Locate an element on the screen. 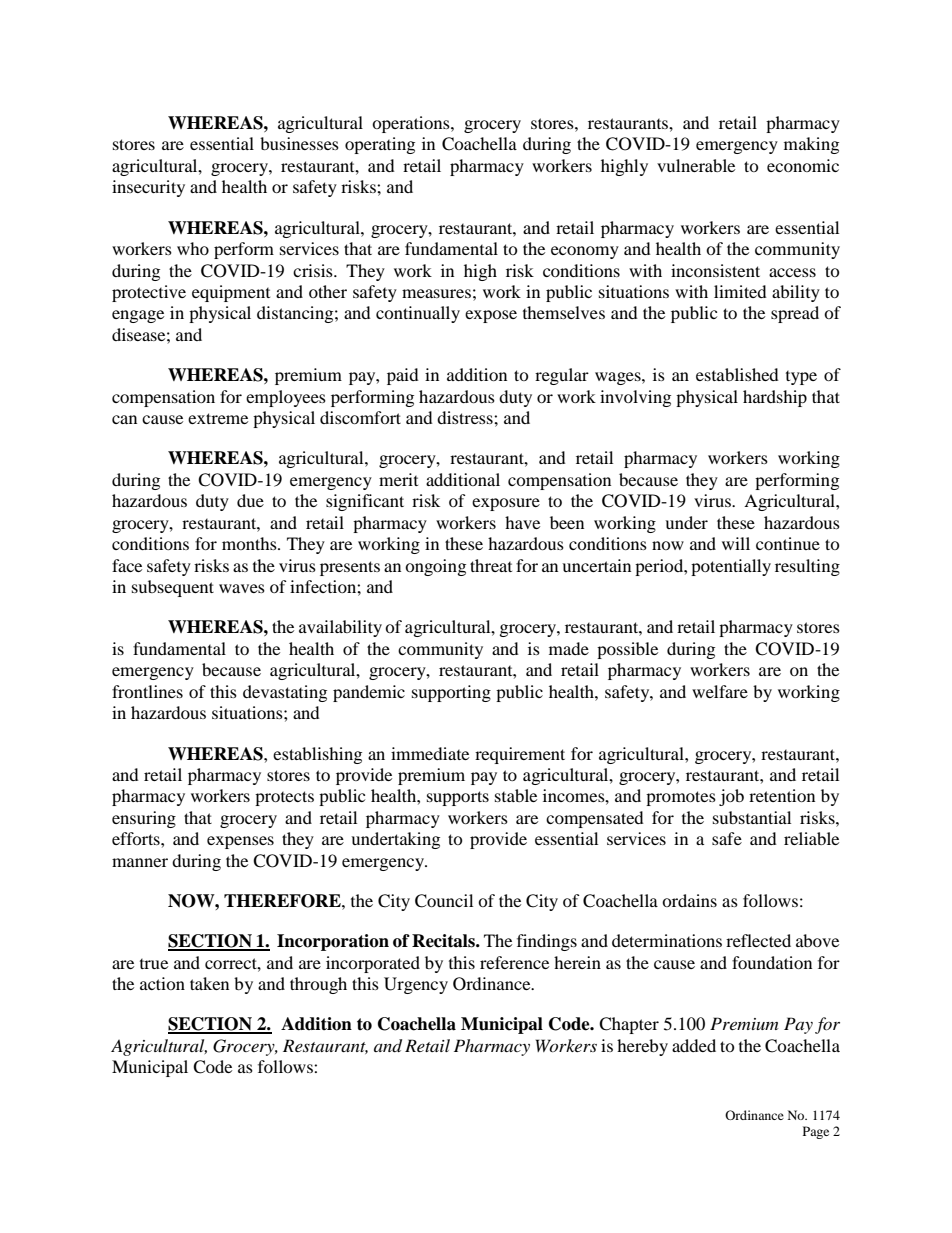  operations is located at coordinates (412, 124).
